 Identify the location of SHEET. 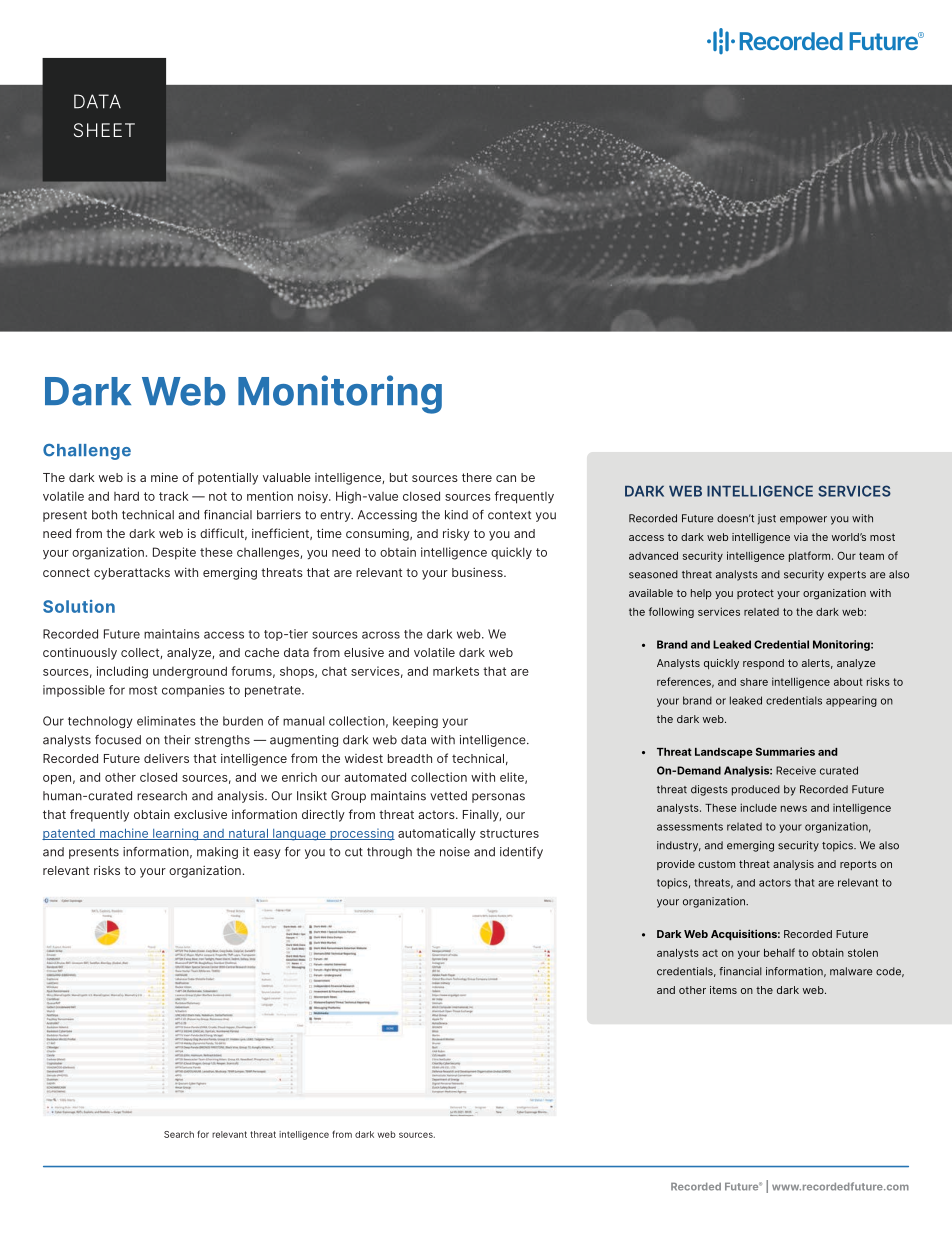
(104, 130).
